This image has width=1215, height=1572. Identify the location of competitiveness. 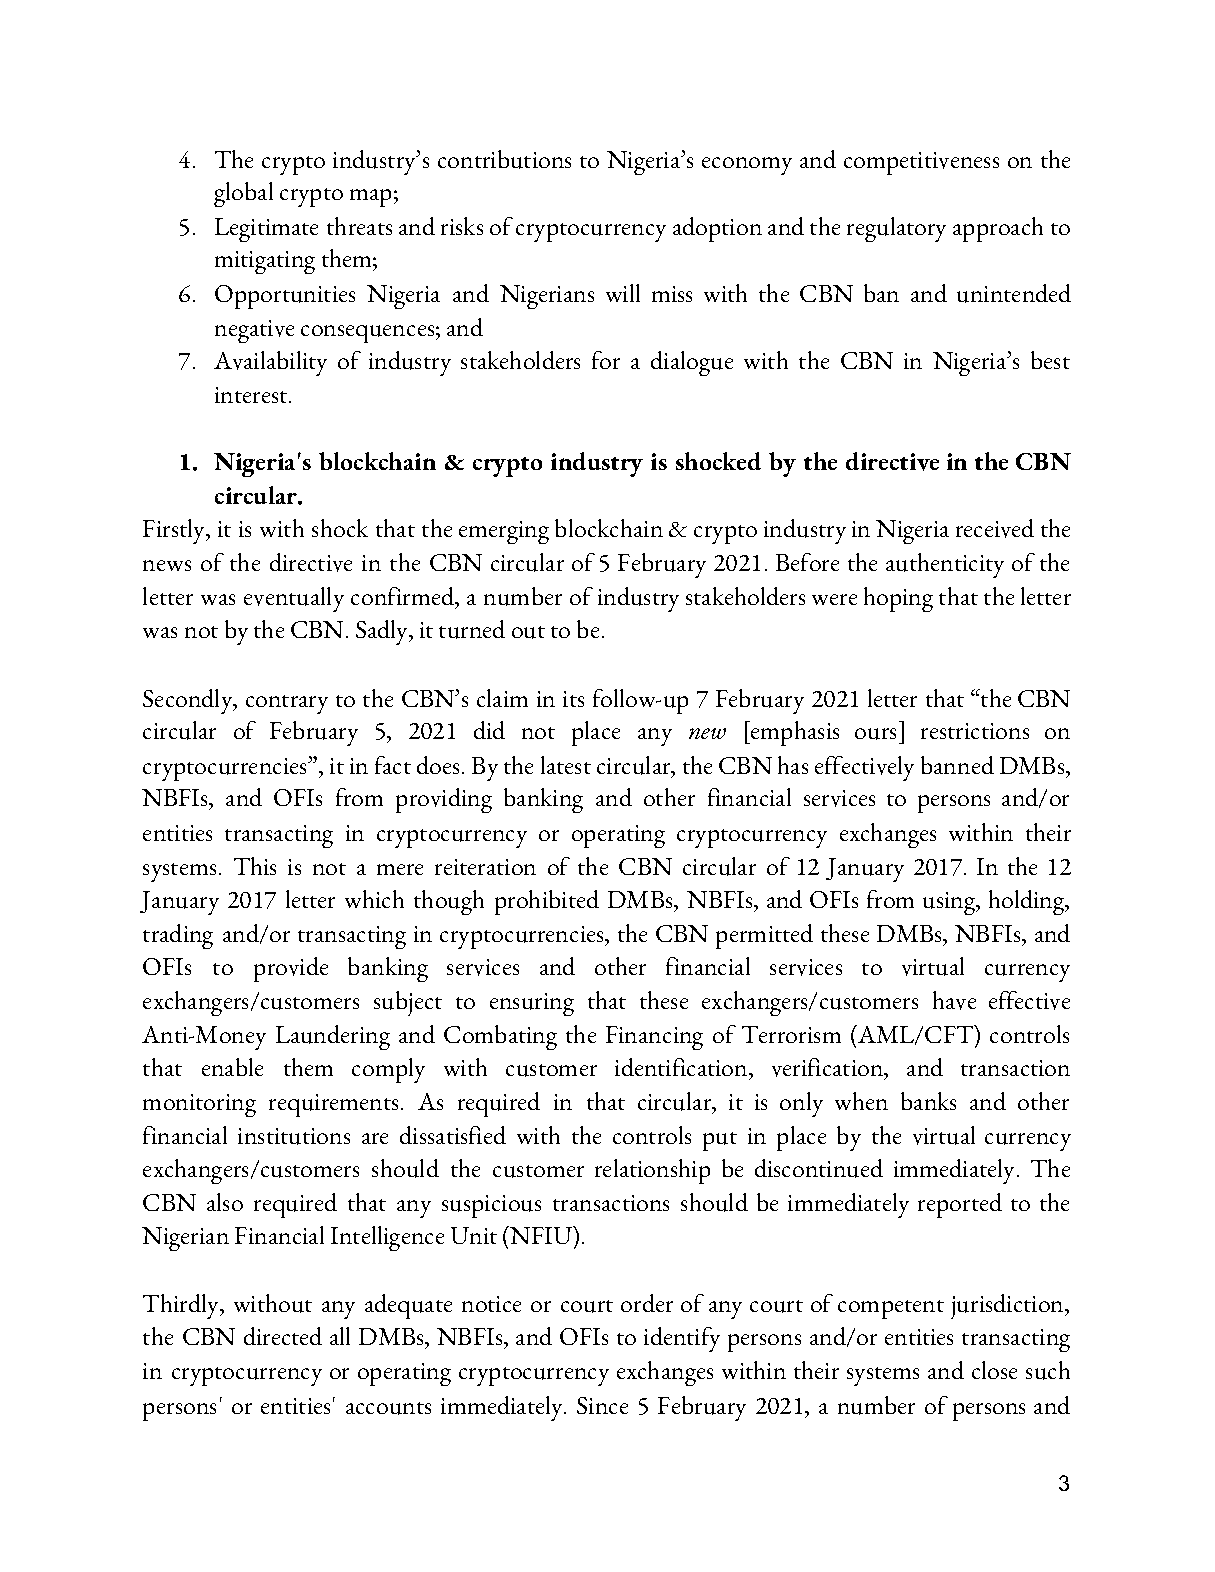
(921, 163).
